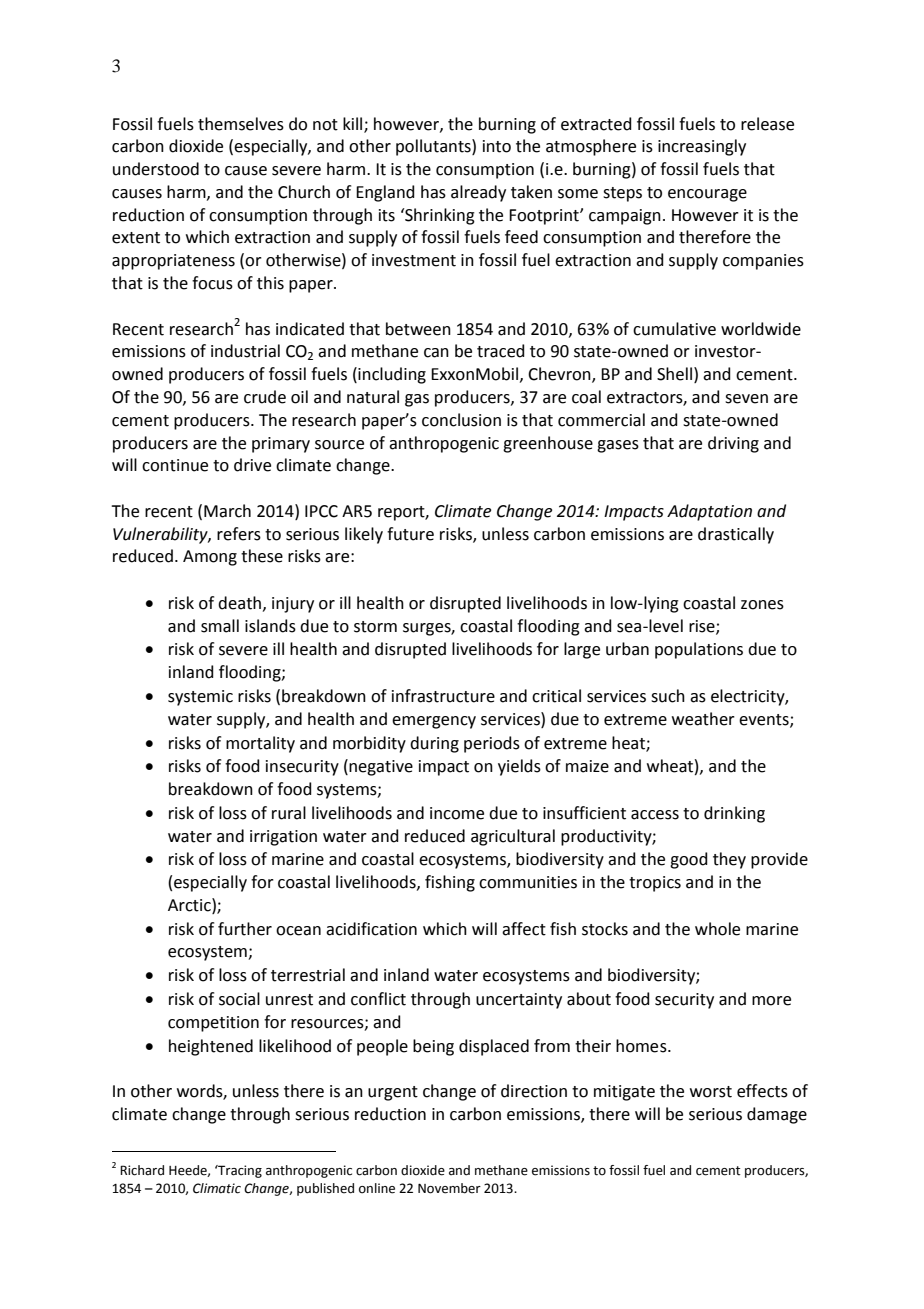 Image resolution: width=924 pixels, height=1309 pixels. I want to click on Climatic, so click(217, 1188).
